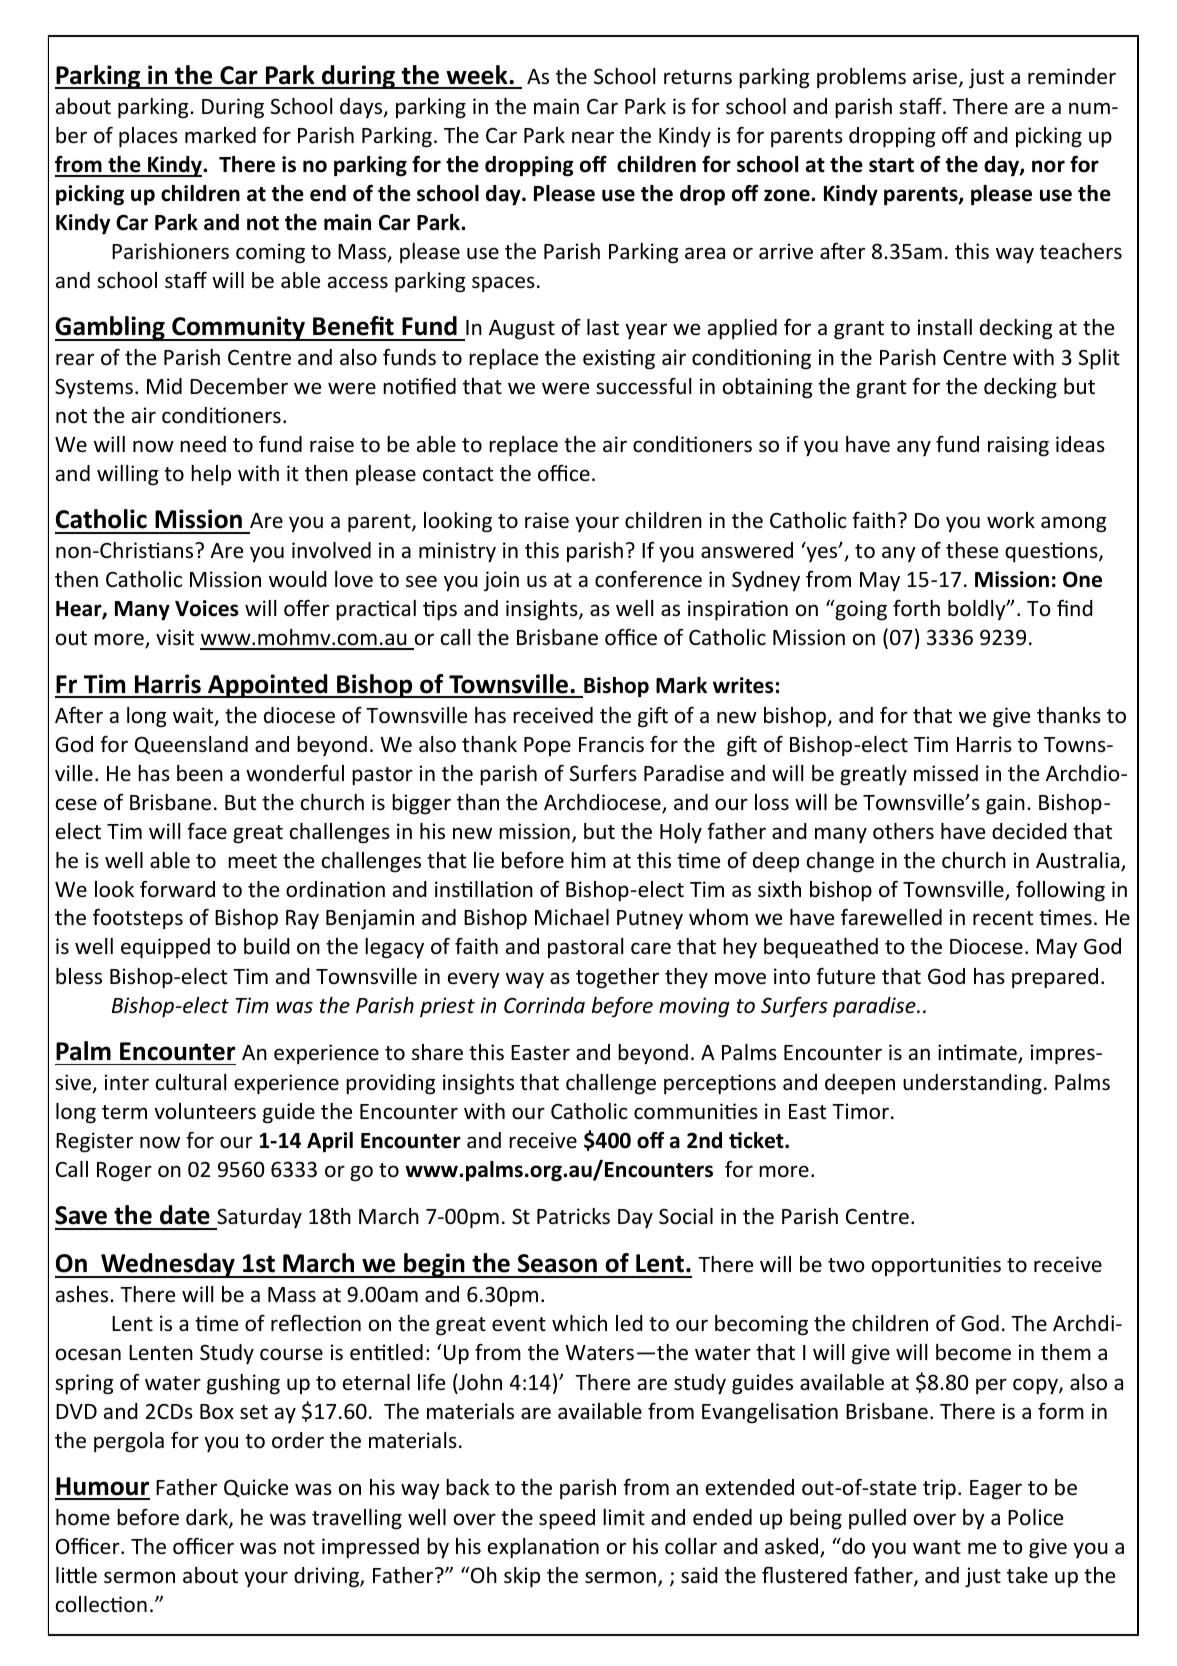 This image has width=1177, height=1666. I want to click on arise, so click(936, 77).
